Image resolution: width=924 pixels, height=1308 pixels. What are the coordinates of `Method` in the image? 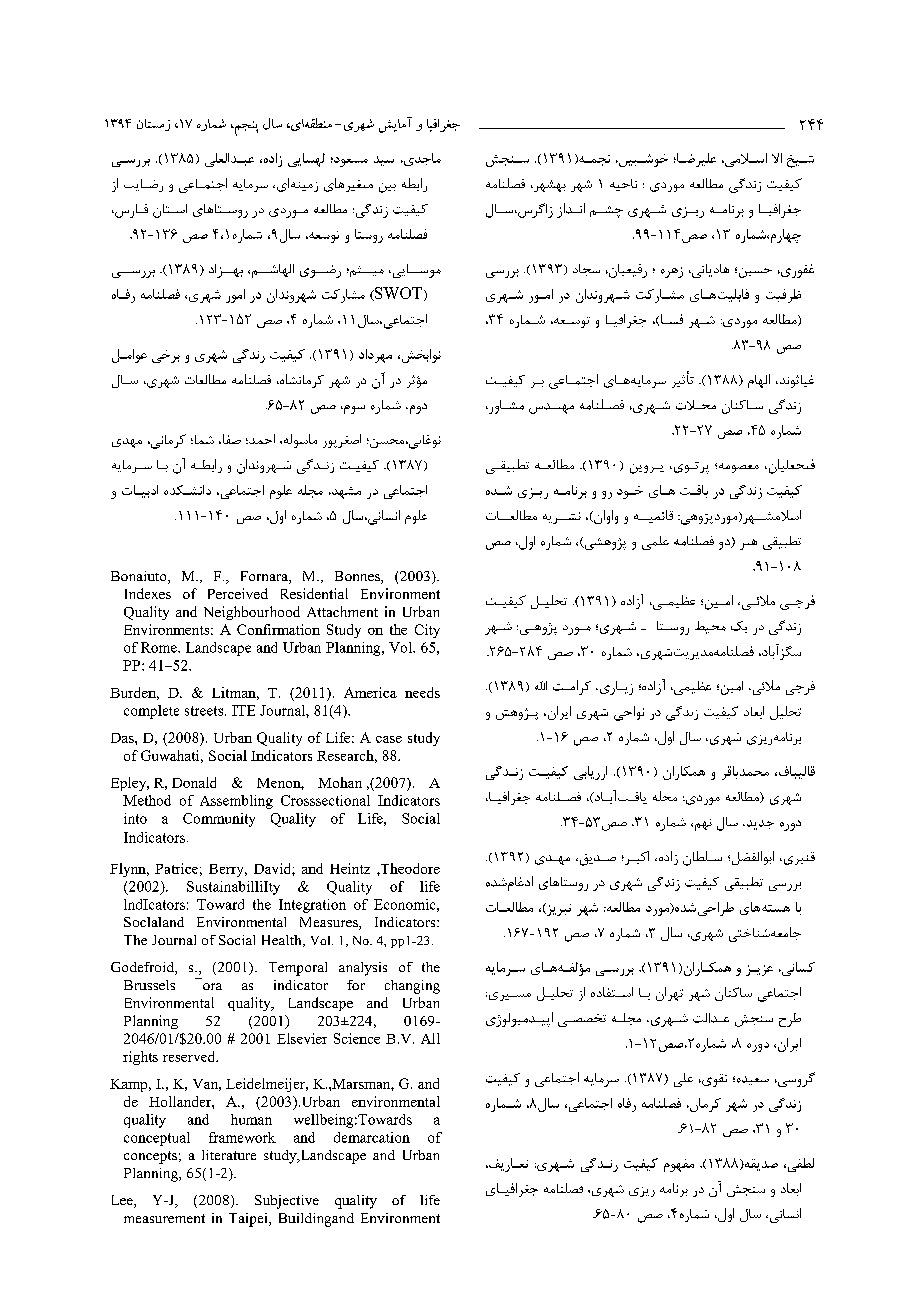 It's located at (147, 800).
